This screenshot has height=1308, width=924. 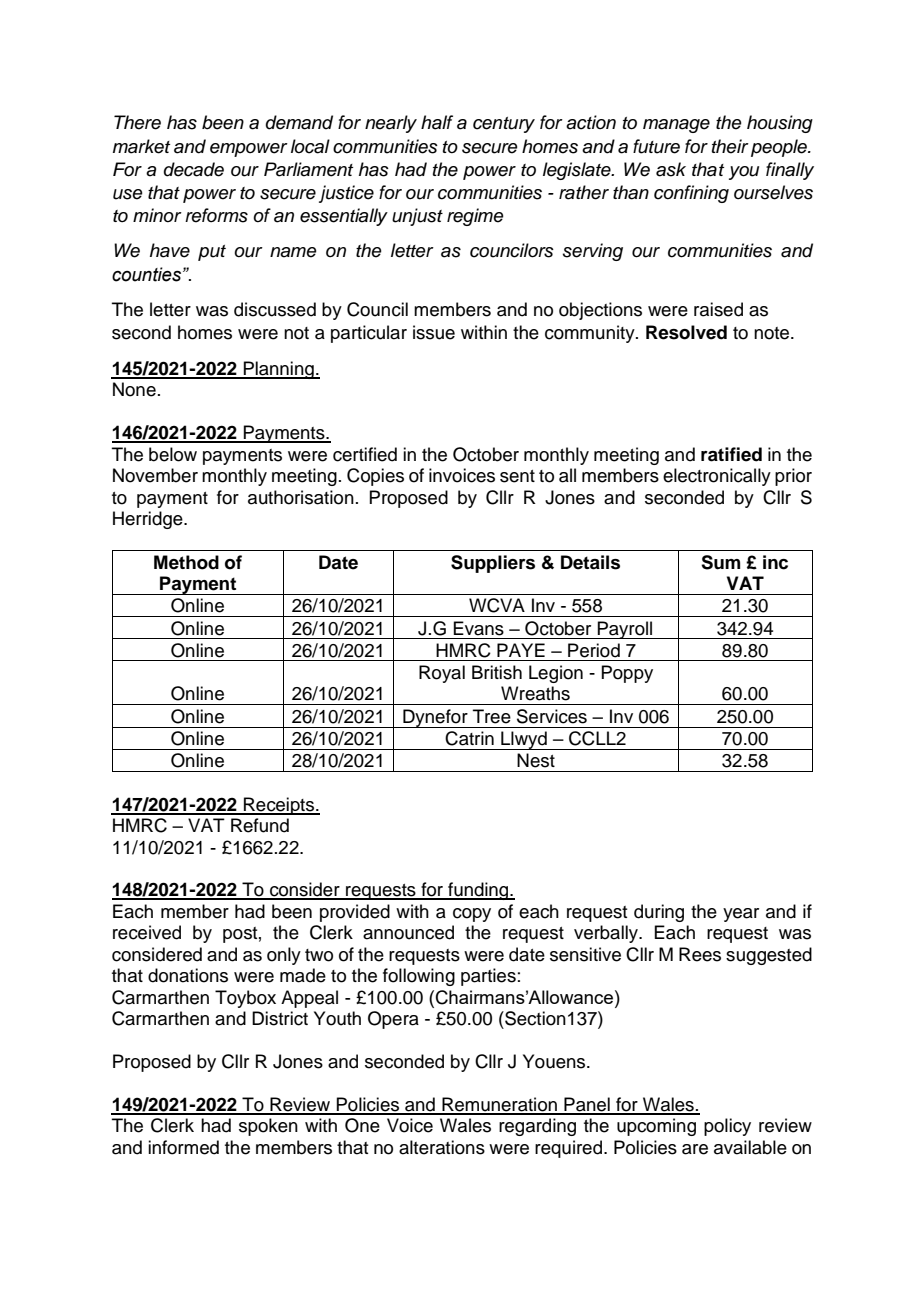 What do you see at coordinates (472, 915) in the screenshot?
I see `copy` at bounding box center [472, 915].
